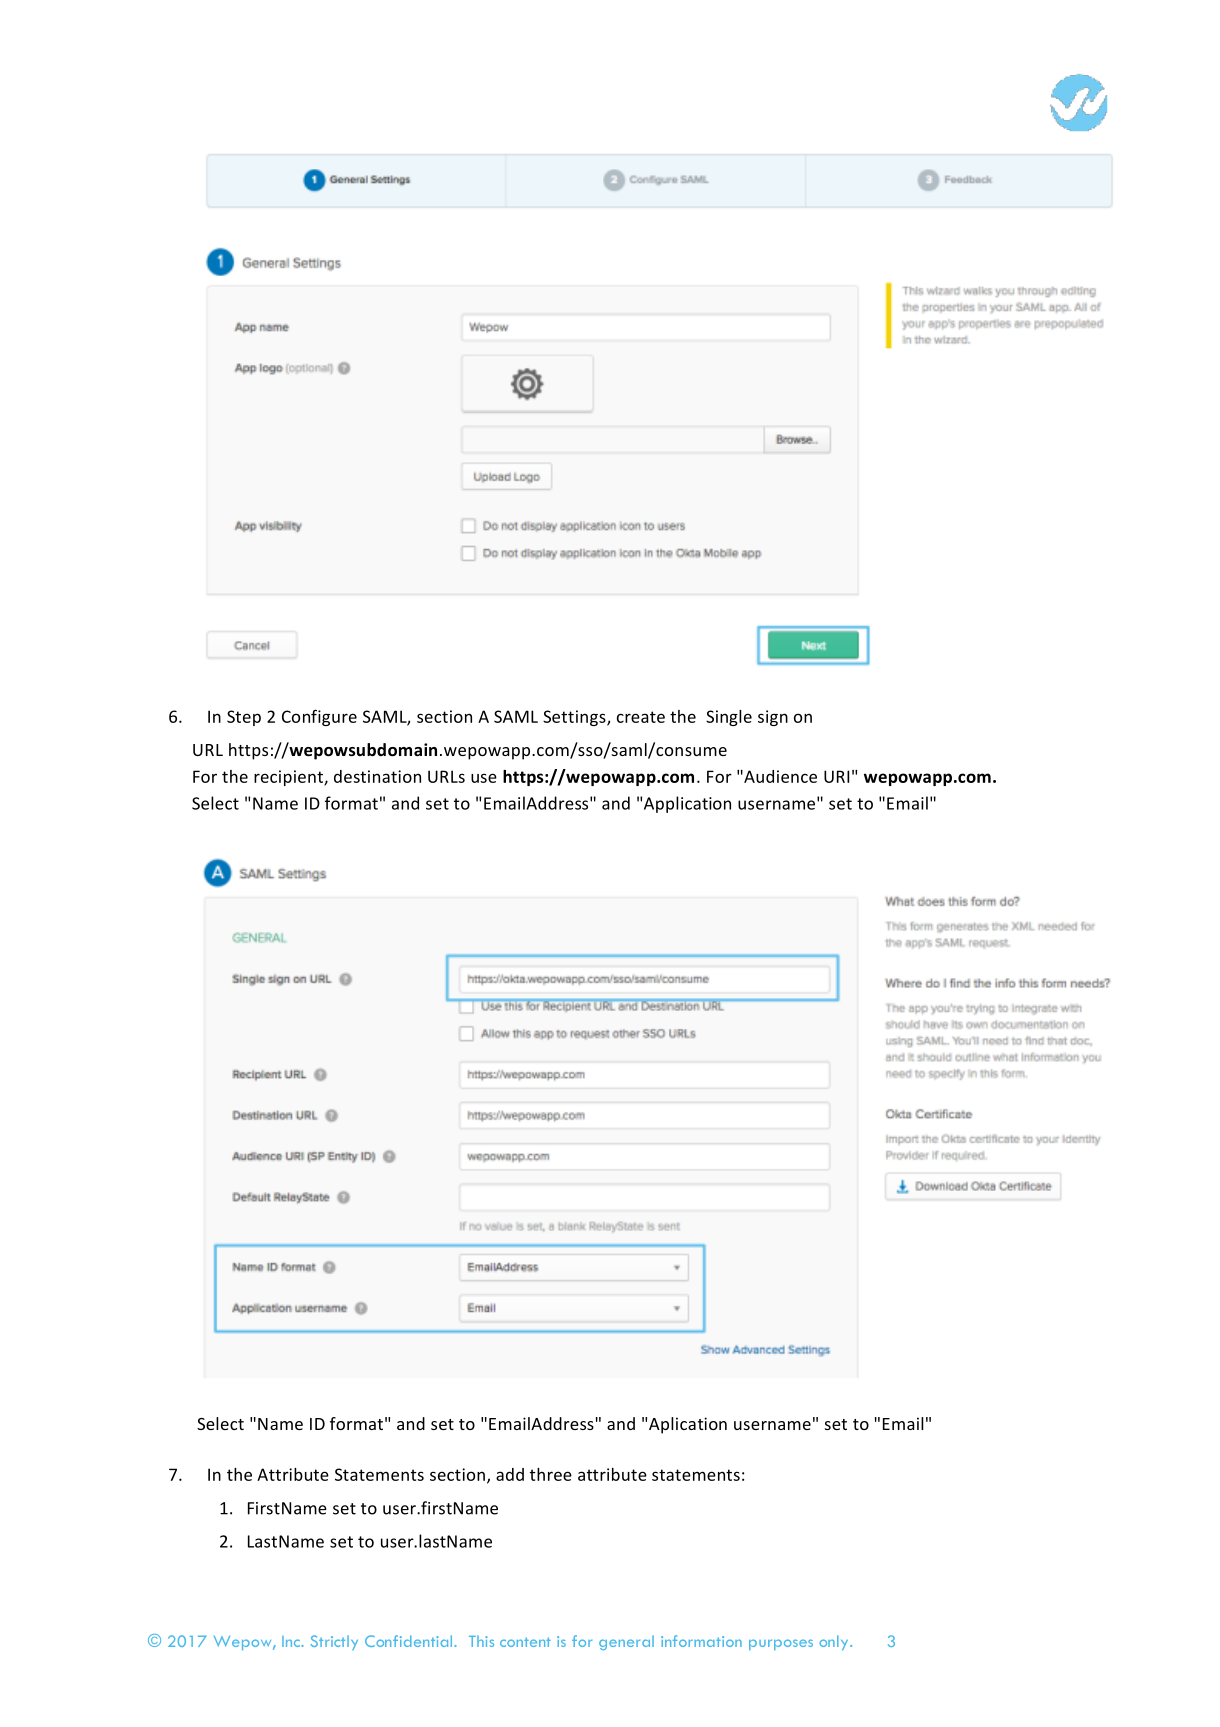  Describe the element at coordinates (525, 1642) in the document. I see `content` at that location.
